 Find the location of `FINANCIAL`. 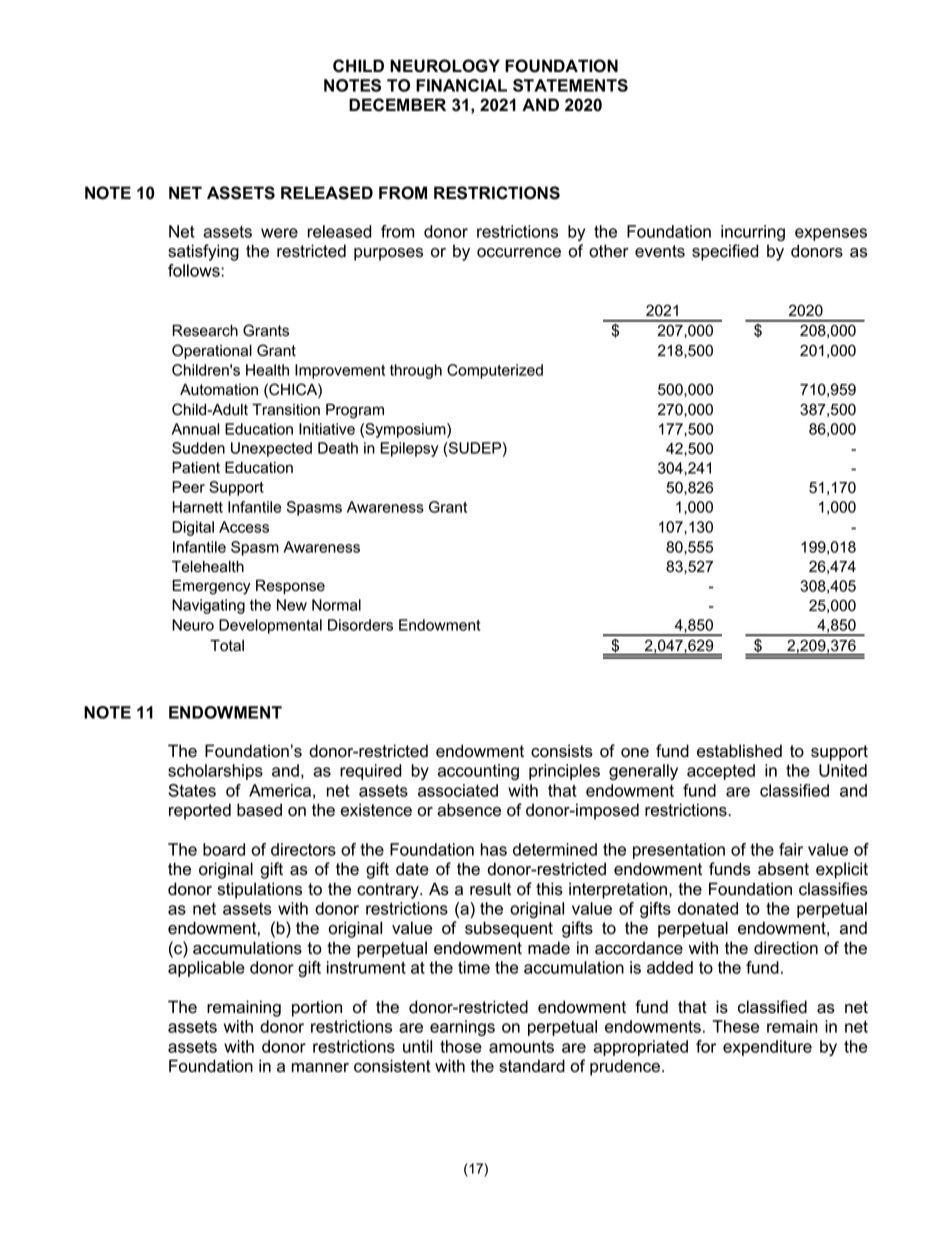

FINANCIAL is located at coordinates (461, 85).
